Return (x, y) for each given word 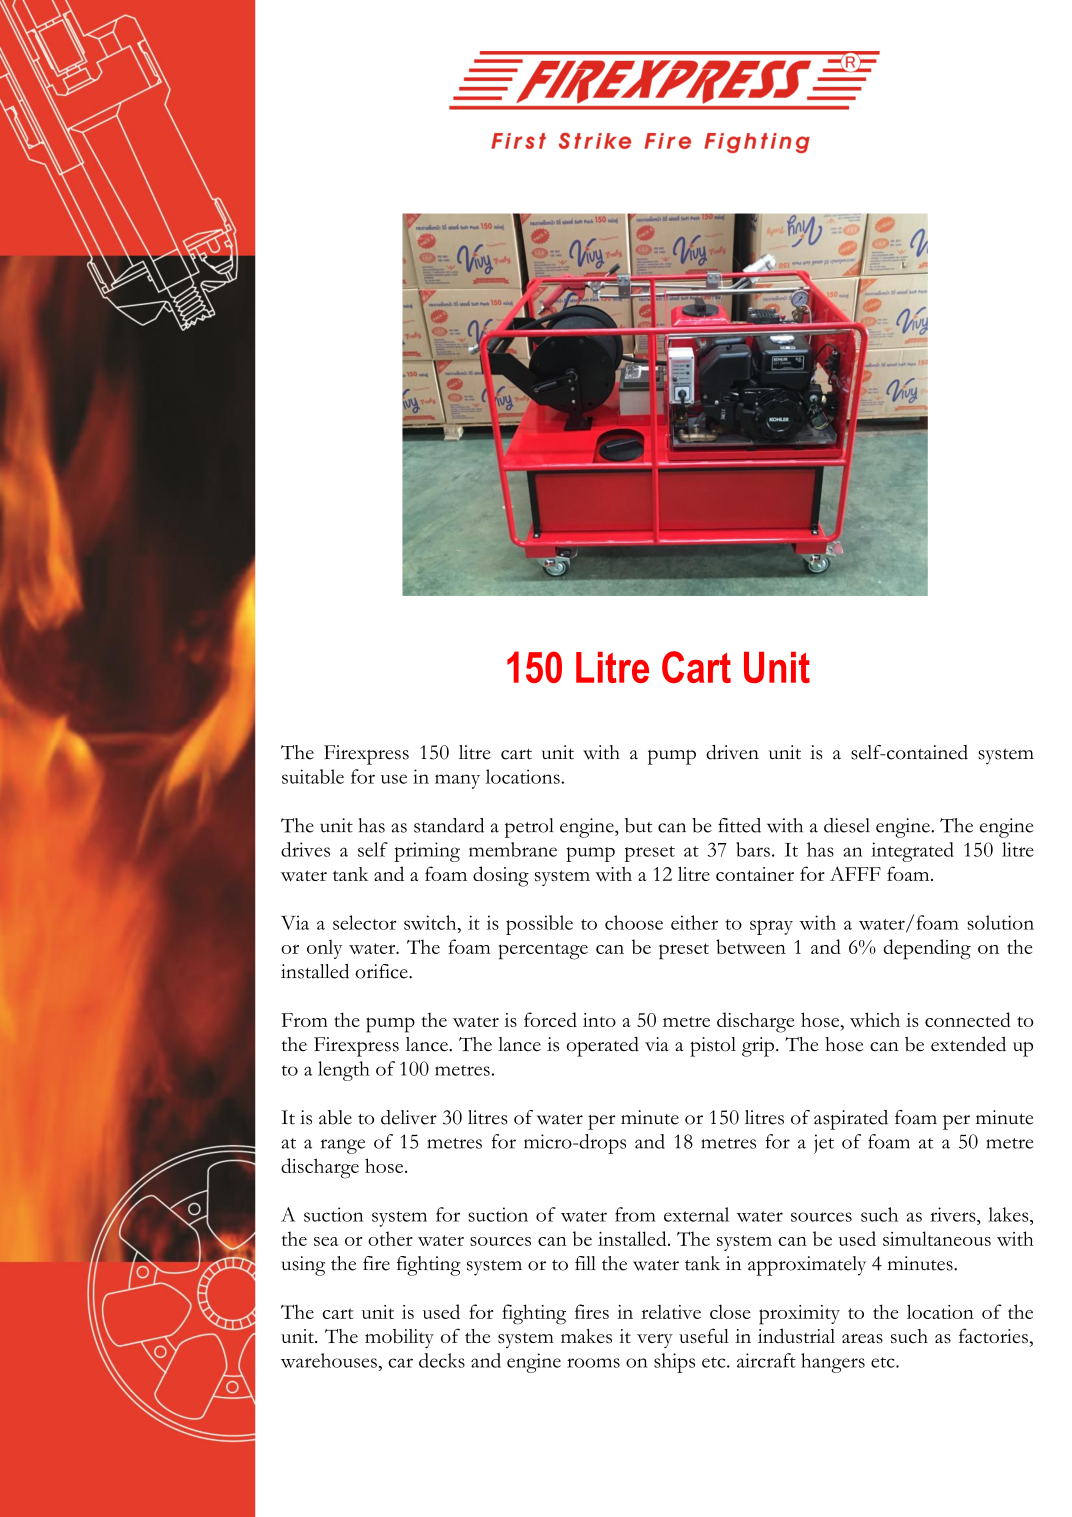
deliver (409, 1117)
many (457, 781)
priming (427, 852)
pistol (713, 1047)
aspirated (851, 1120)
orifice (382, 971)
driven (732, 752)
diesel (847, 825)
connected (968, 1019)
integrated (912, 852)
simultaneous (937, 1238)
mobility (399, 1338)
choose (634, 922)
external (696, 1214)
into (599, 1020)
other (390, 1238)
